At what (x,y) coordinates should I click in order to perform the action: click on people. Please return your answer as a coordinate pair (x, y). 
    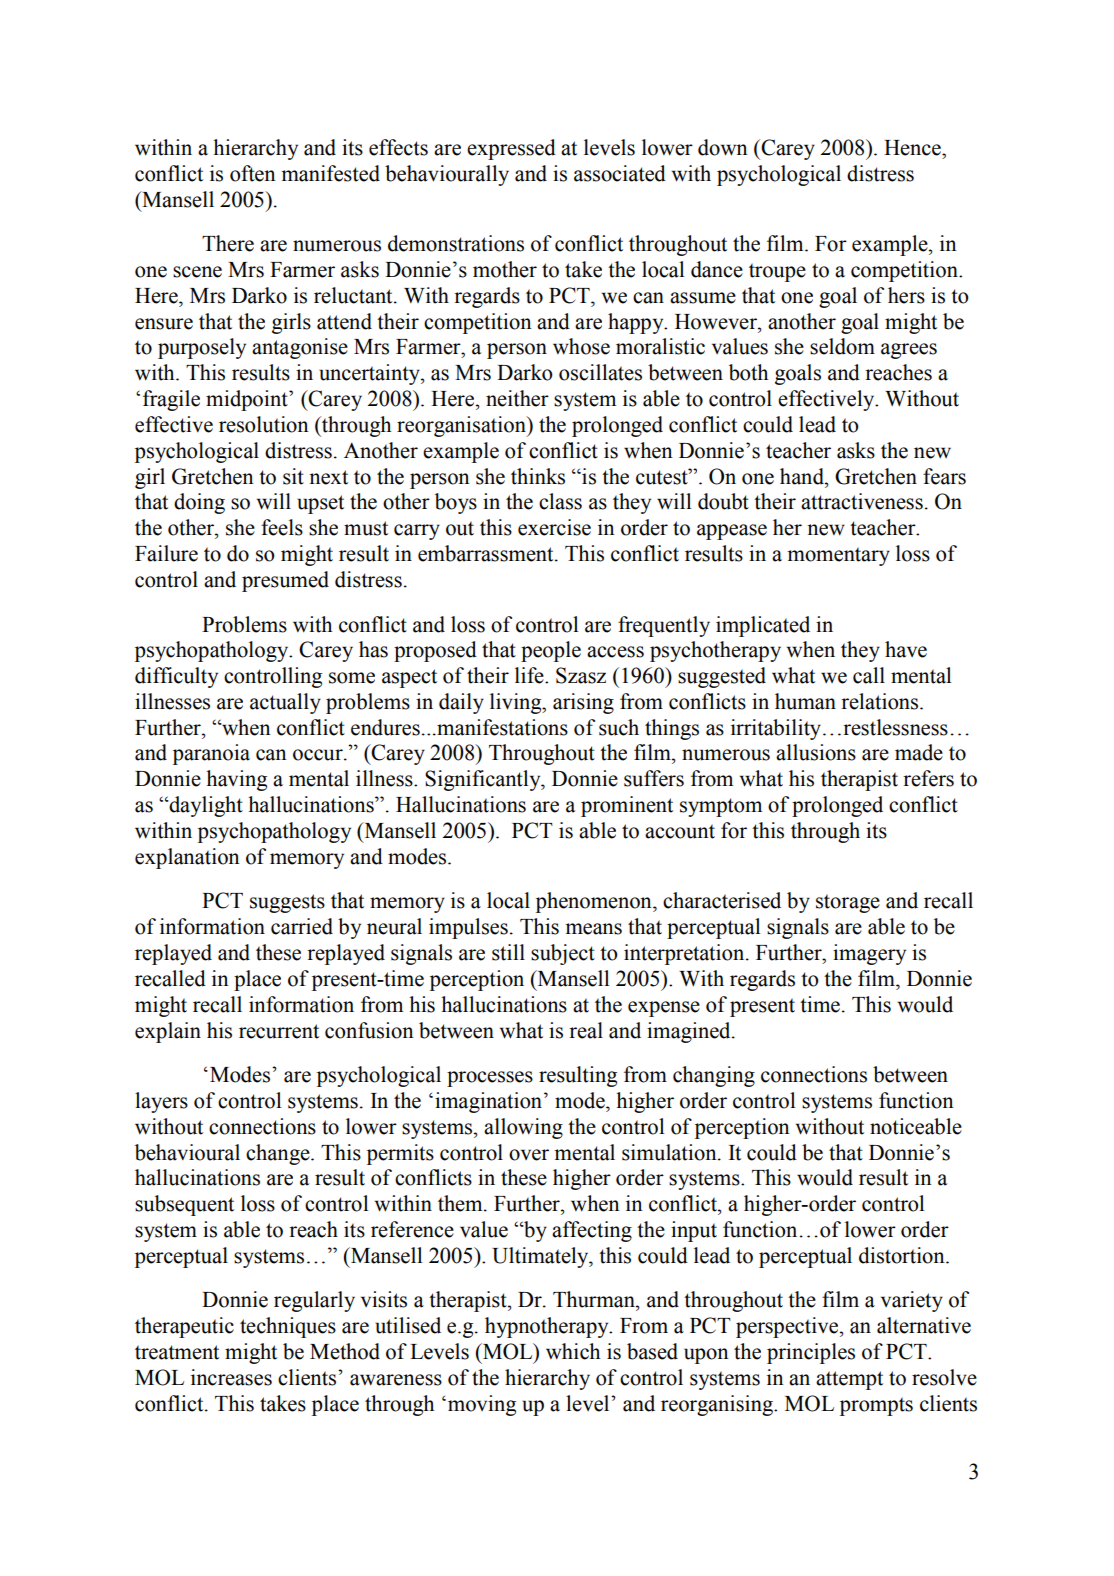
    Looking at the image, I should click on (551, 651).
